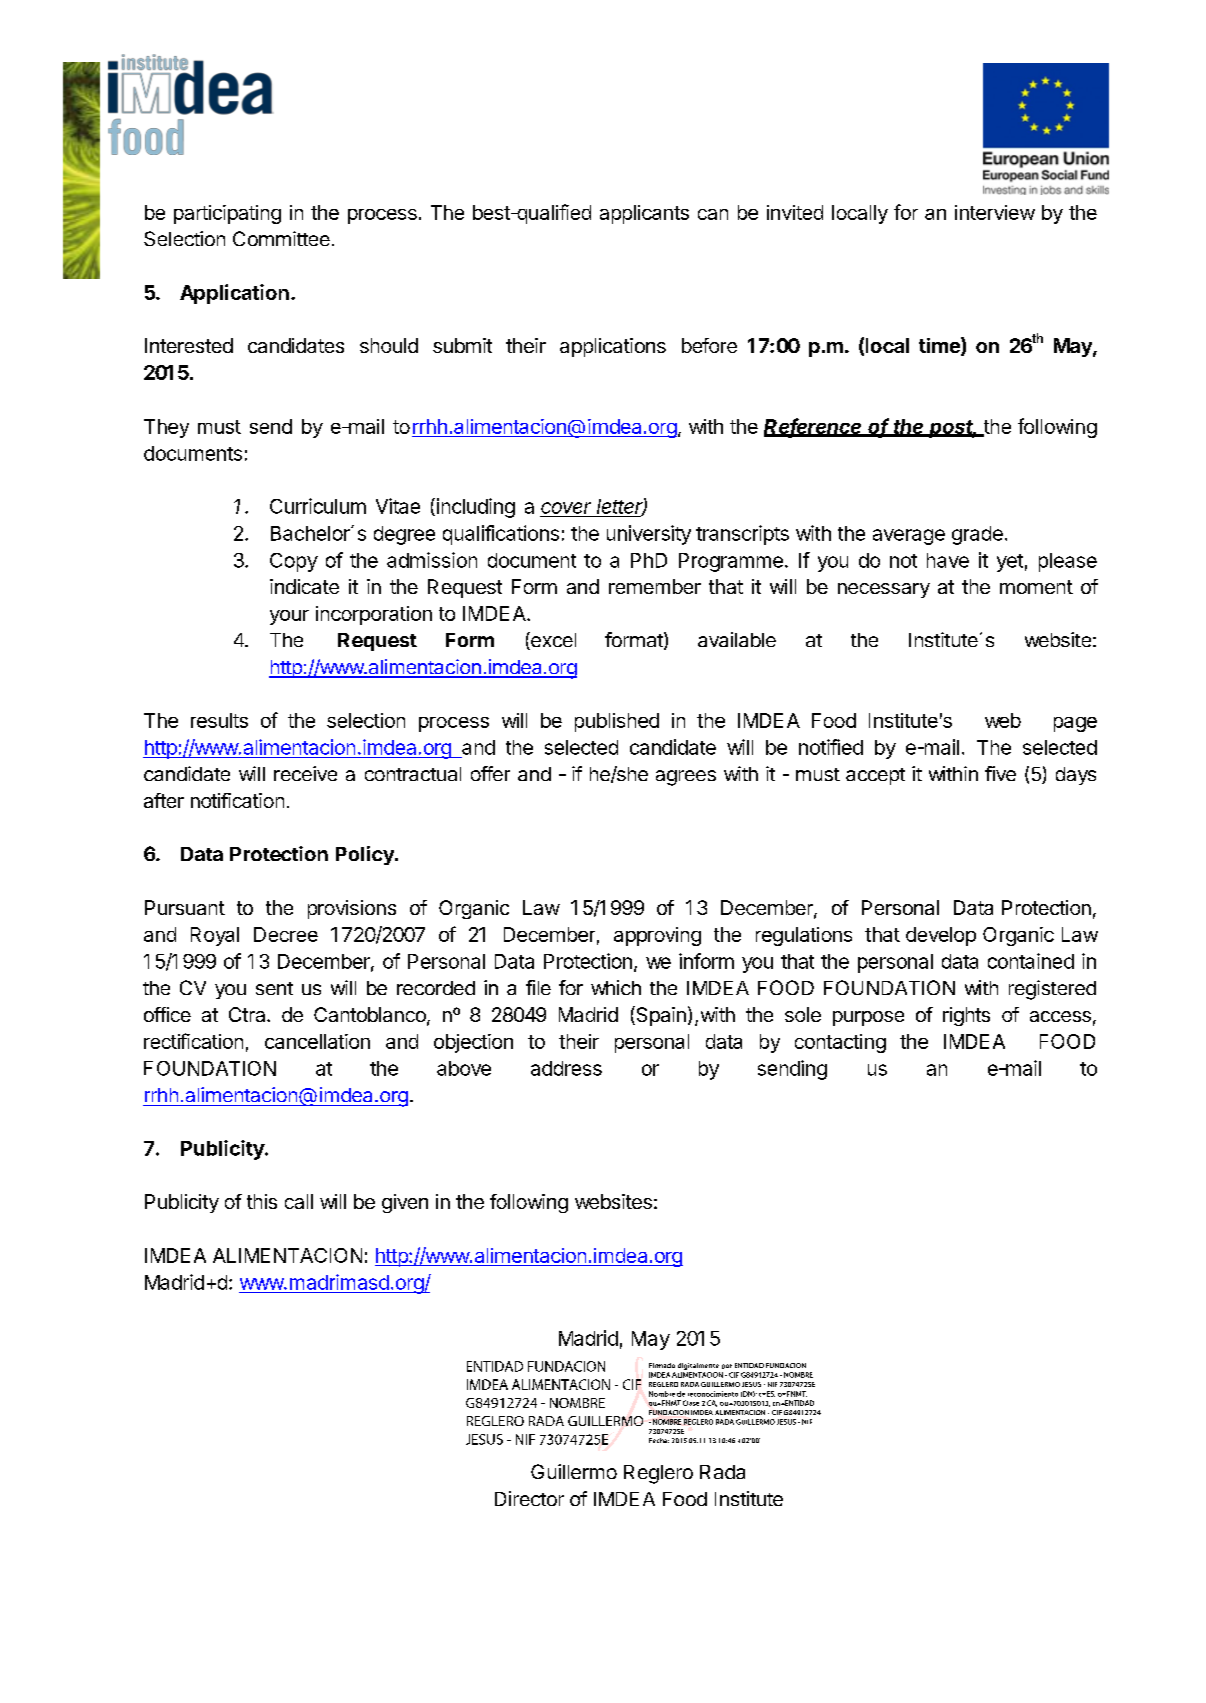 The height and width of the screenshot is (1703, 1206). What do you see at coordinates (657, 936) in the screenshot?
I see `approving` at bounding box center [657, 936].
